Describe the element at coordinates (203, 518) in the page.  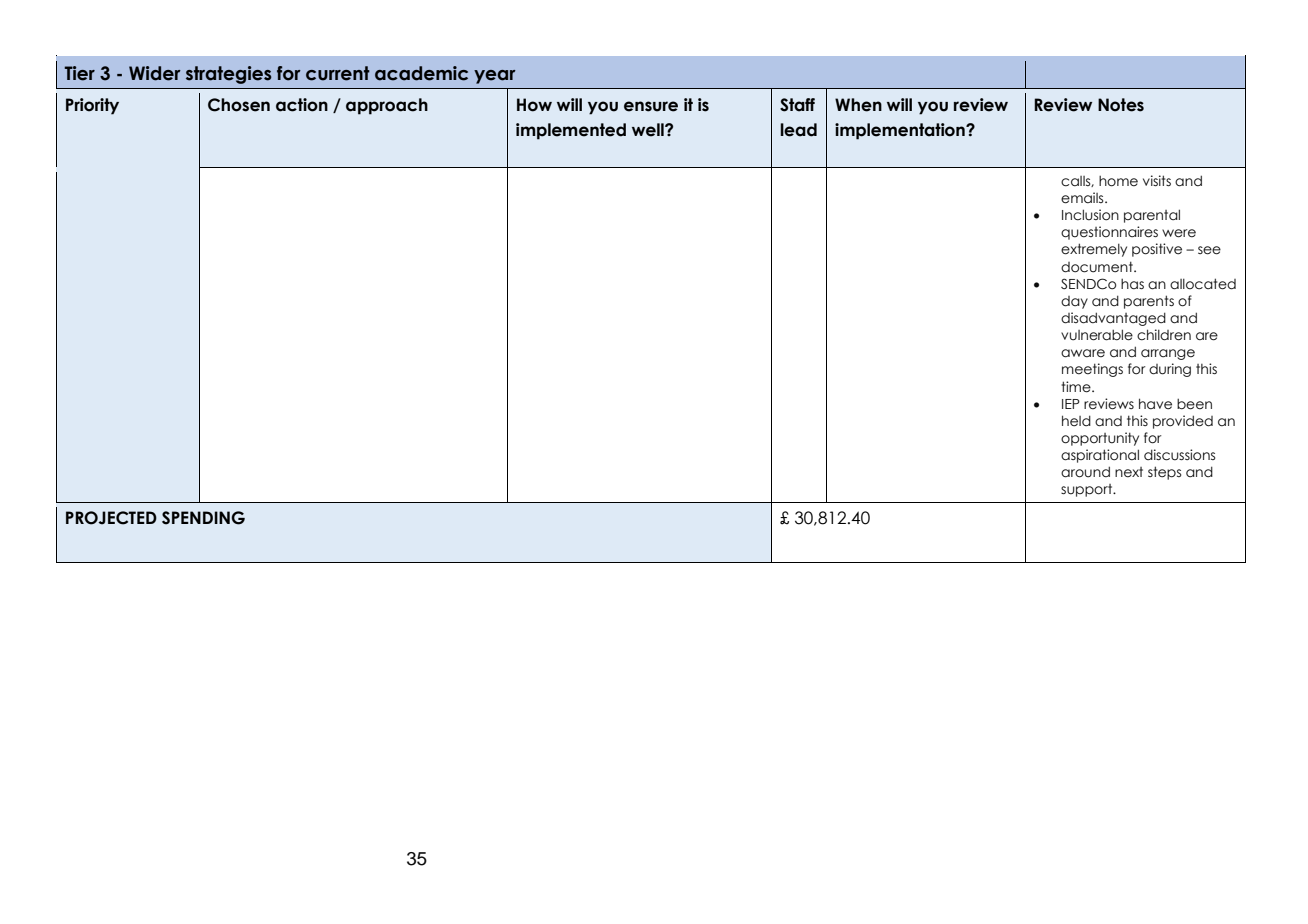
I see `SPENDING` at that location.
